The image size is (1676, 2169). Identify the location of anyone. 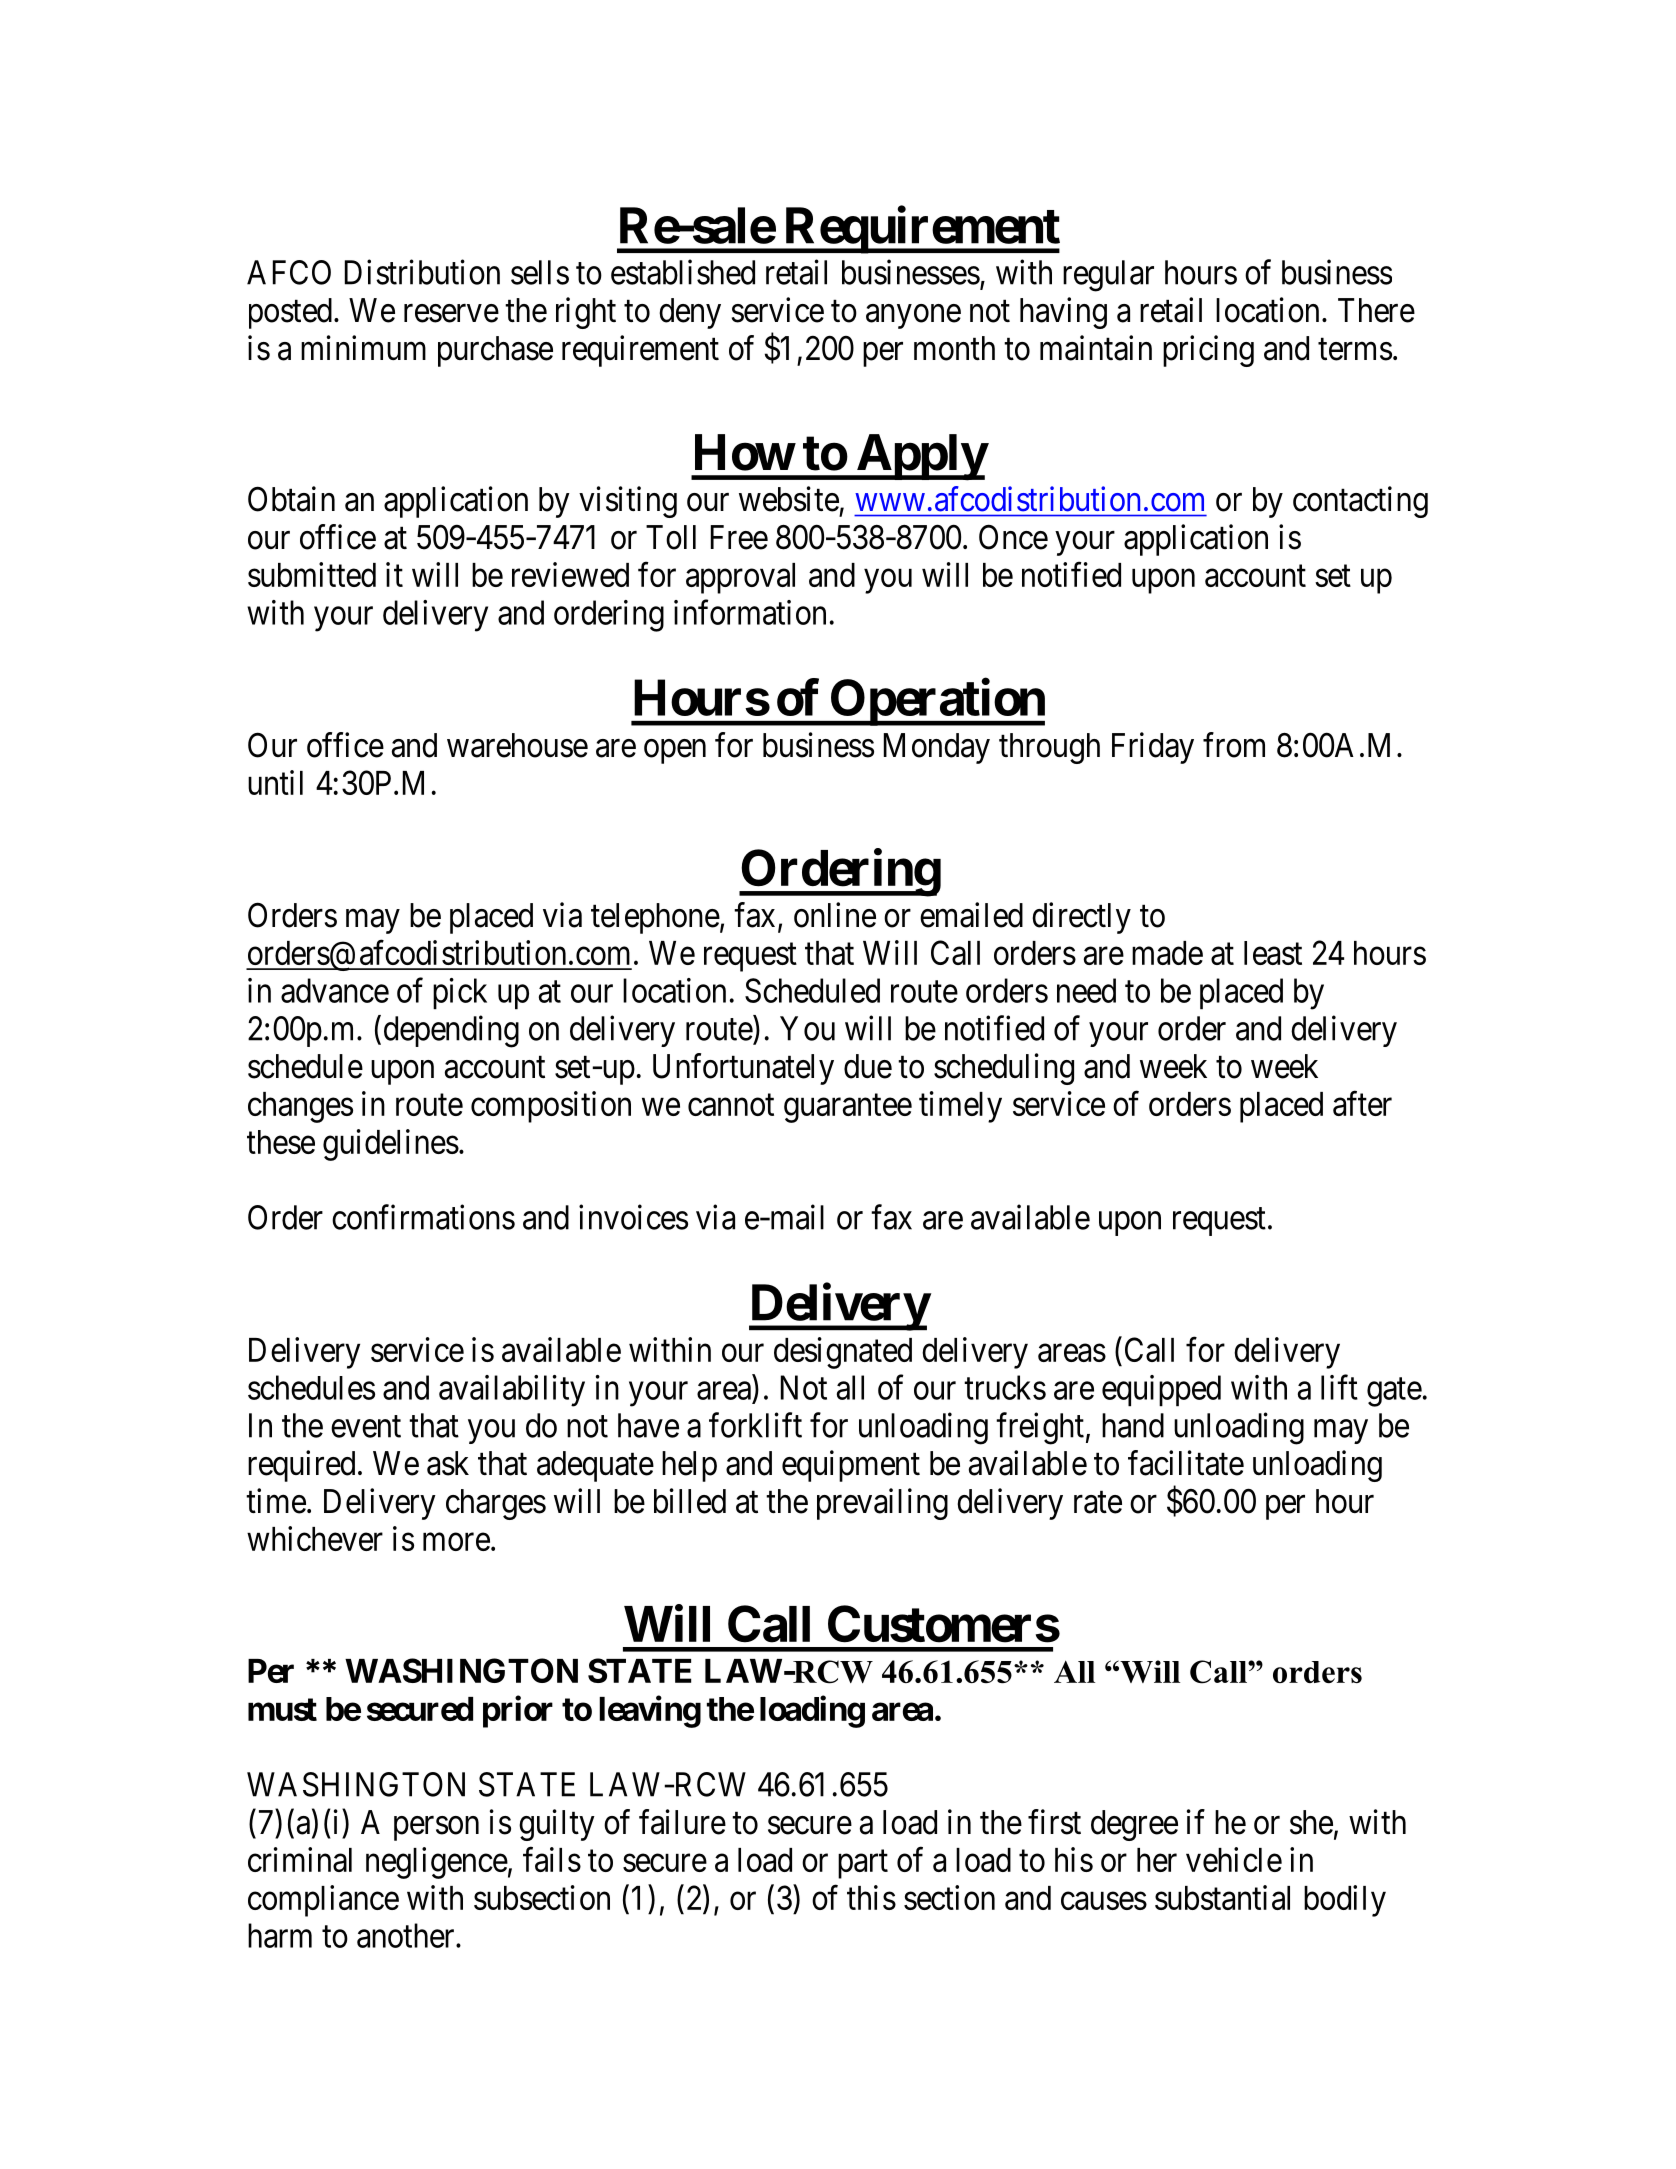
(913, 317).
